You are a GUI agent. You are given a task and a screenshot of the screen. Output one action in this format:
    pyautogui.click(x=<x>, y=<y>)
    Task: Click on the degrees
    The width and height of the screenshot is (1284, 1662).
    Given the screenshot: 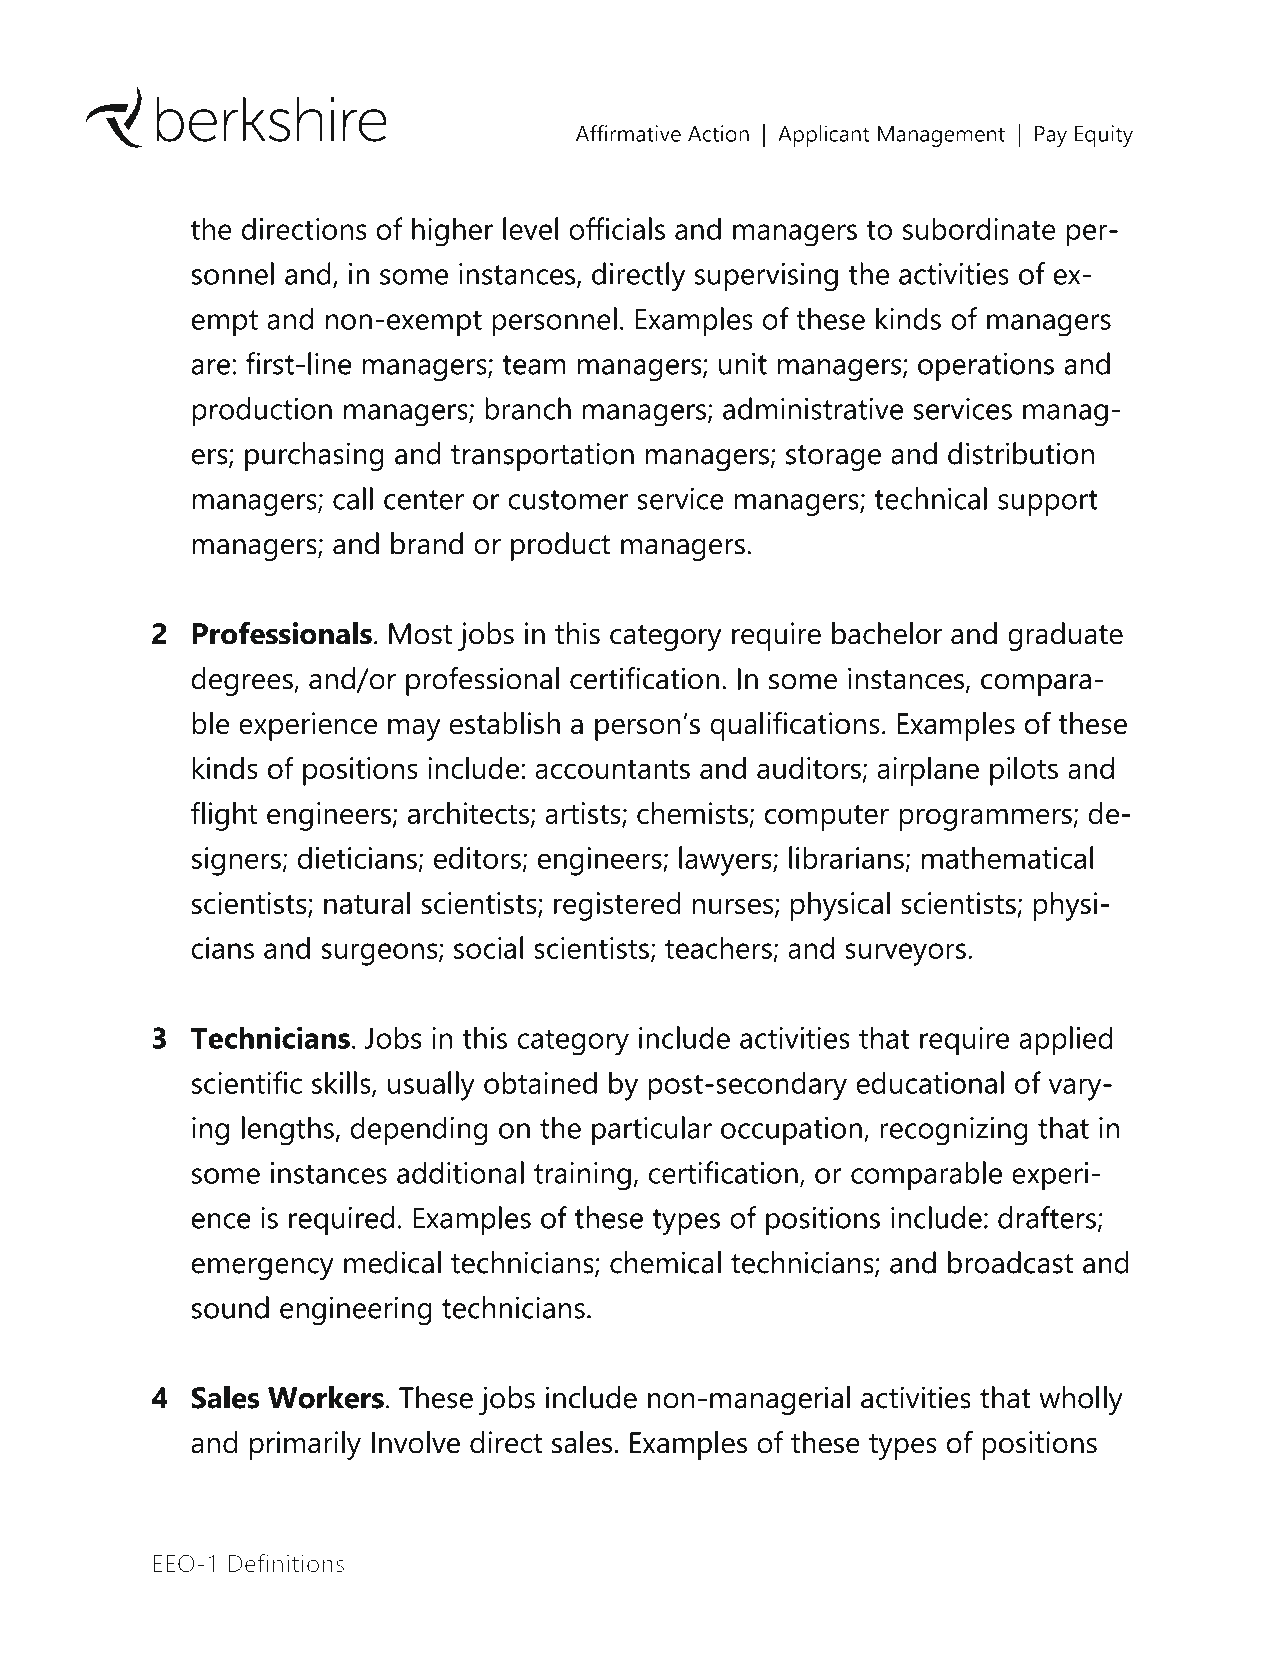 What is the action you would take?
    pyautogui.click(x=243, y=681)
